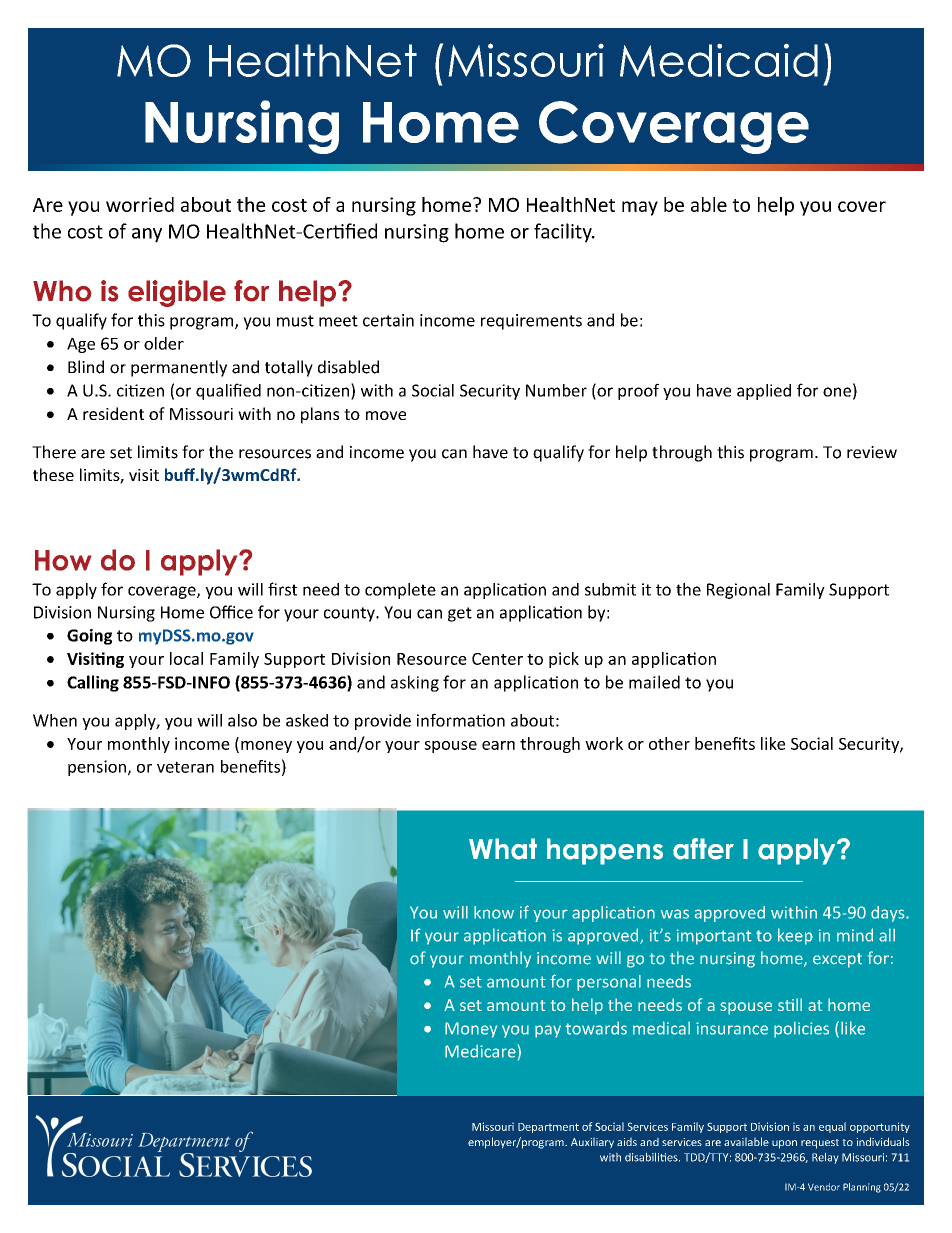  Describe the element at coordinates (764, 392) in the screenshot. I see `applied` at that location.
